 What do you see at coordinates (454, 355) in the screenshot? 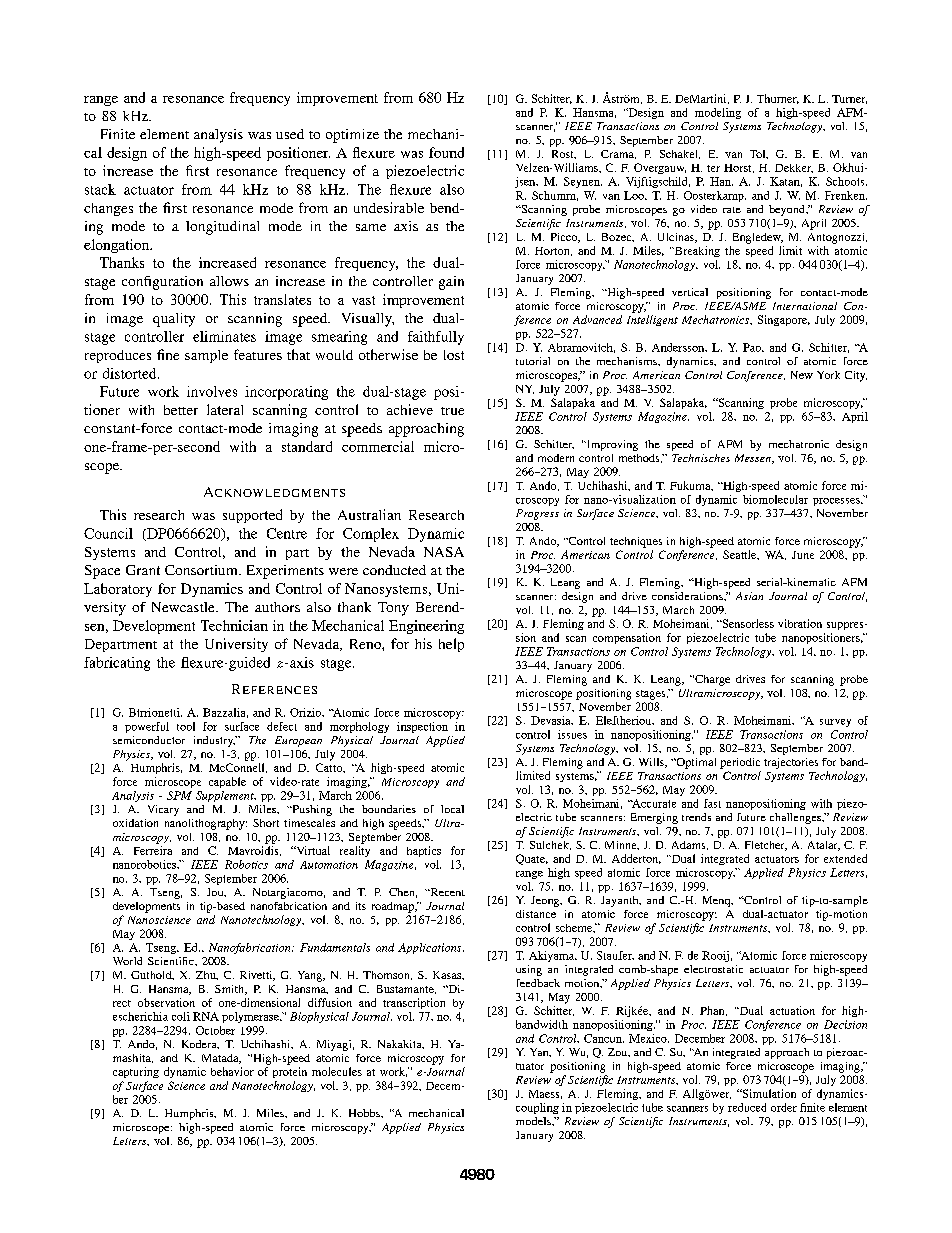
I see `lost` at bounding box center [454, 355].
